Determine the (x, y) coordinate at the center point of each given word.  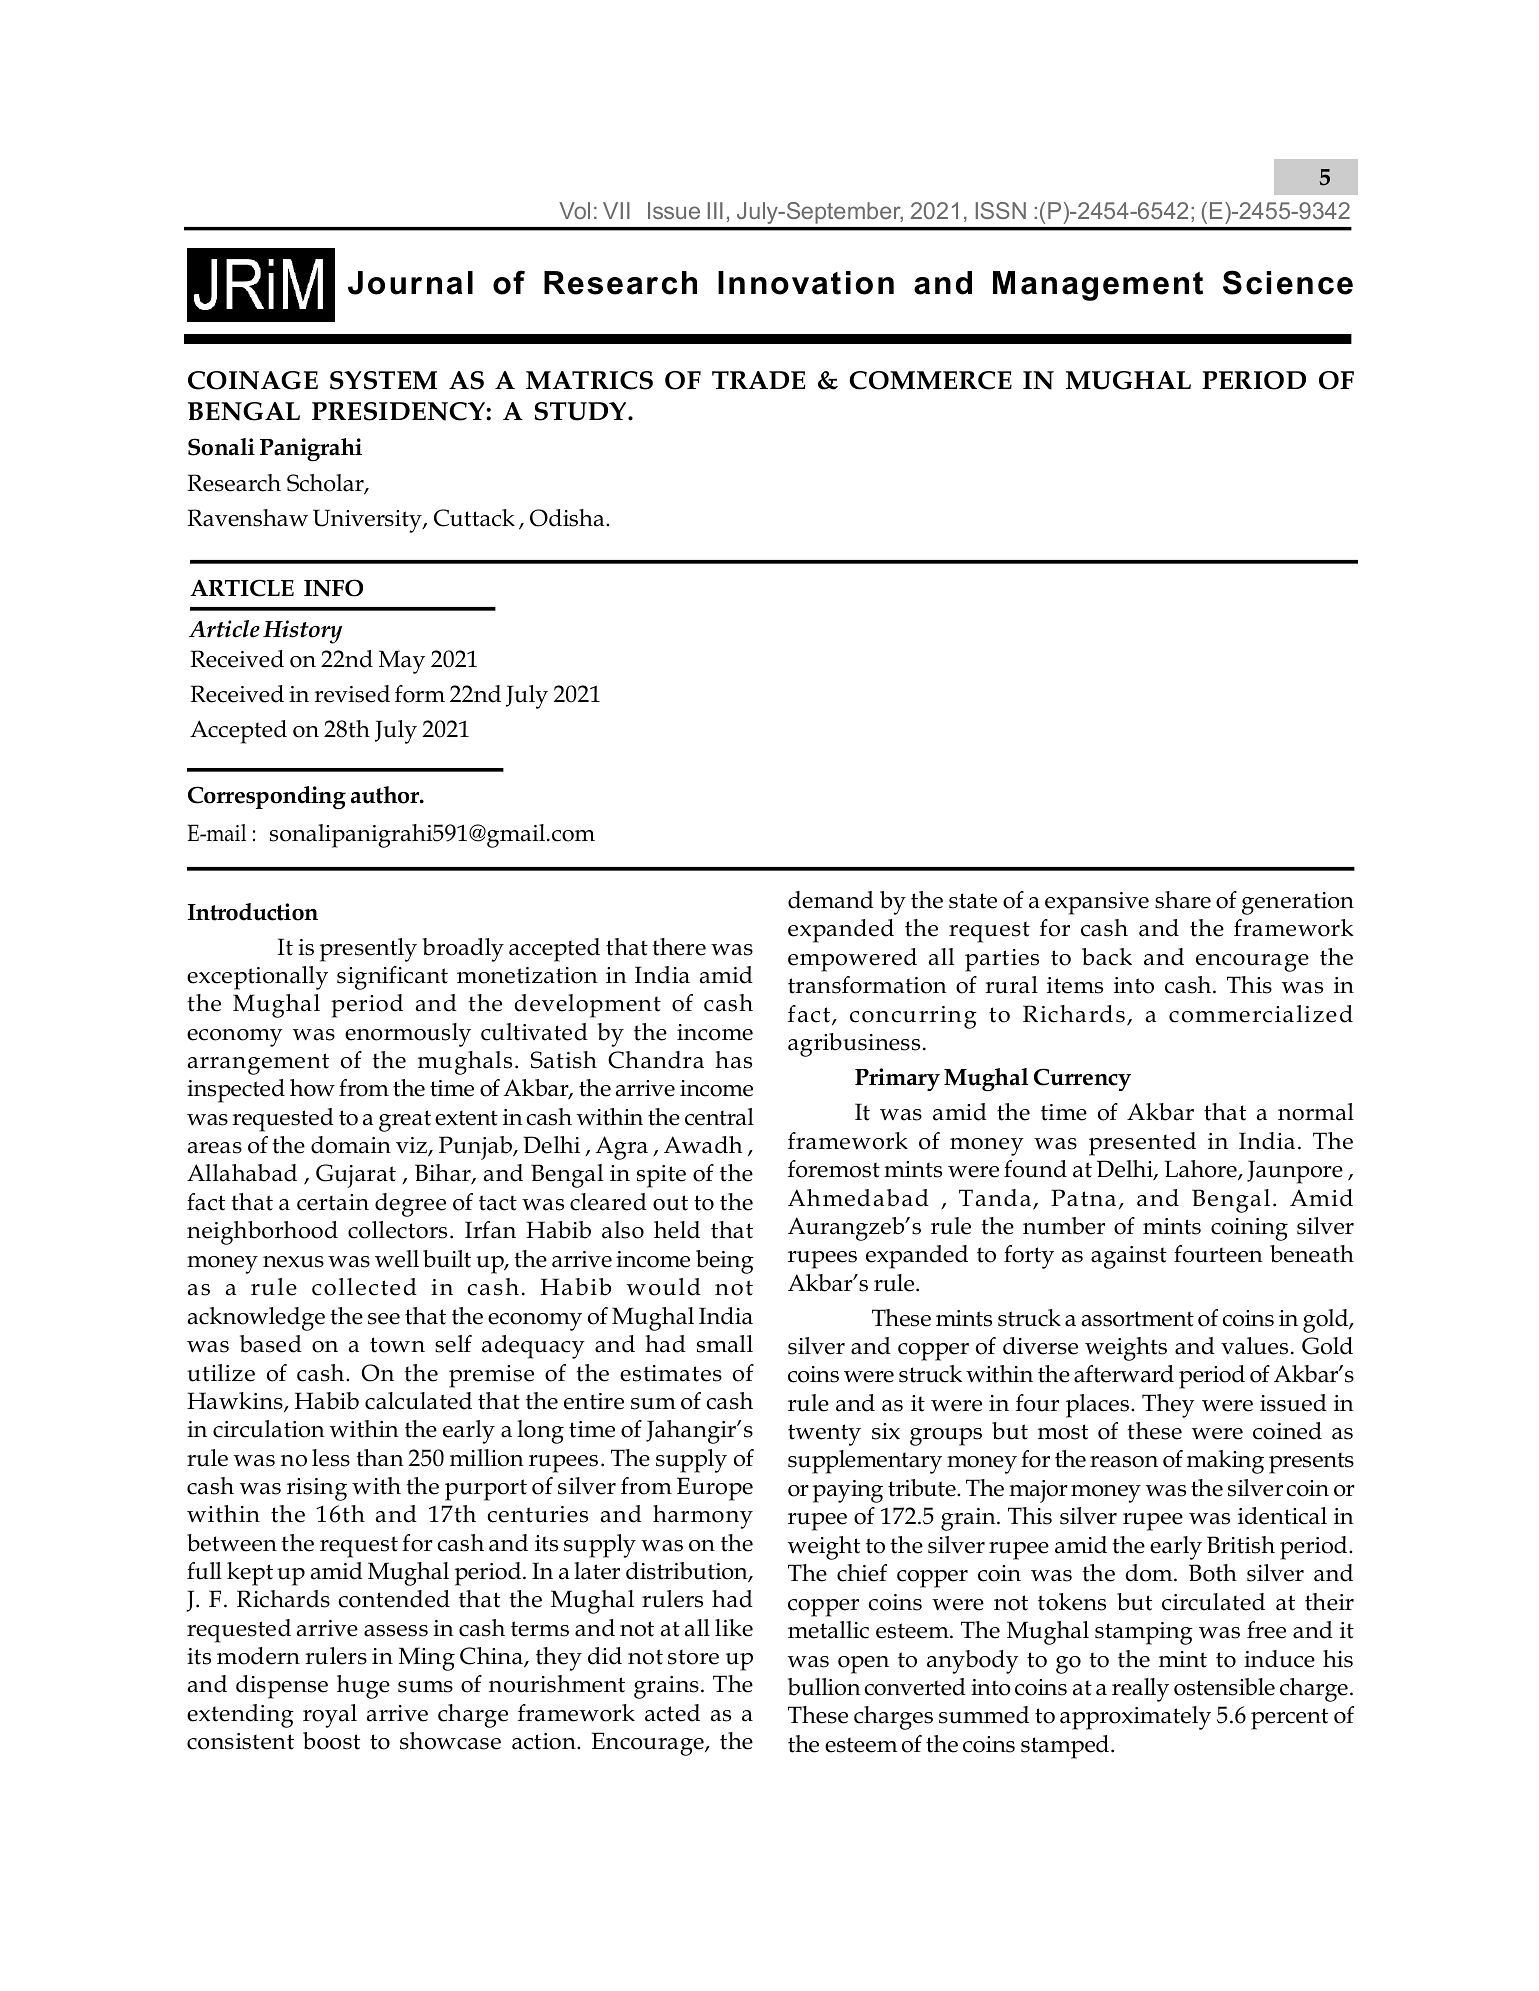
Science (1288, 282)
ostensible (1224, 1687)
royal (330, 1716)
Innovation (806, 283)
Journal (410, 283)
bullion (824, 1687)
